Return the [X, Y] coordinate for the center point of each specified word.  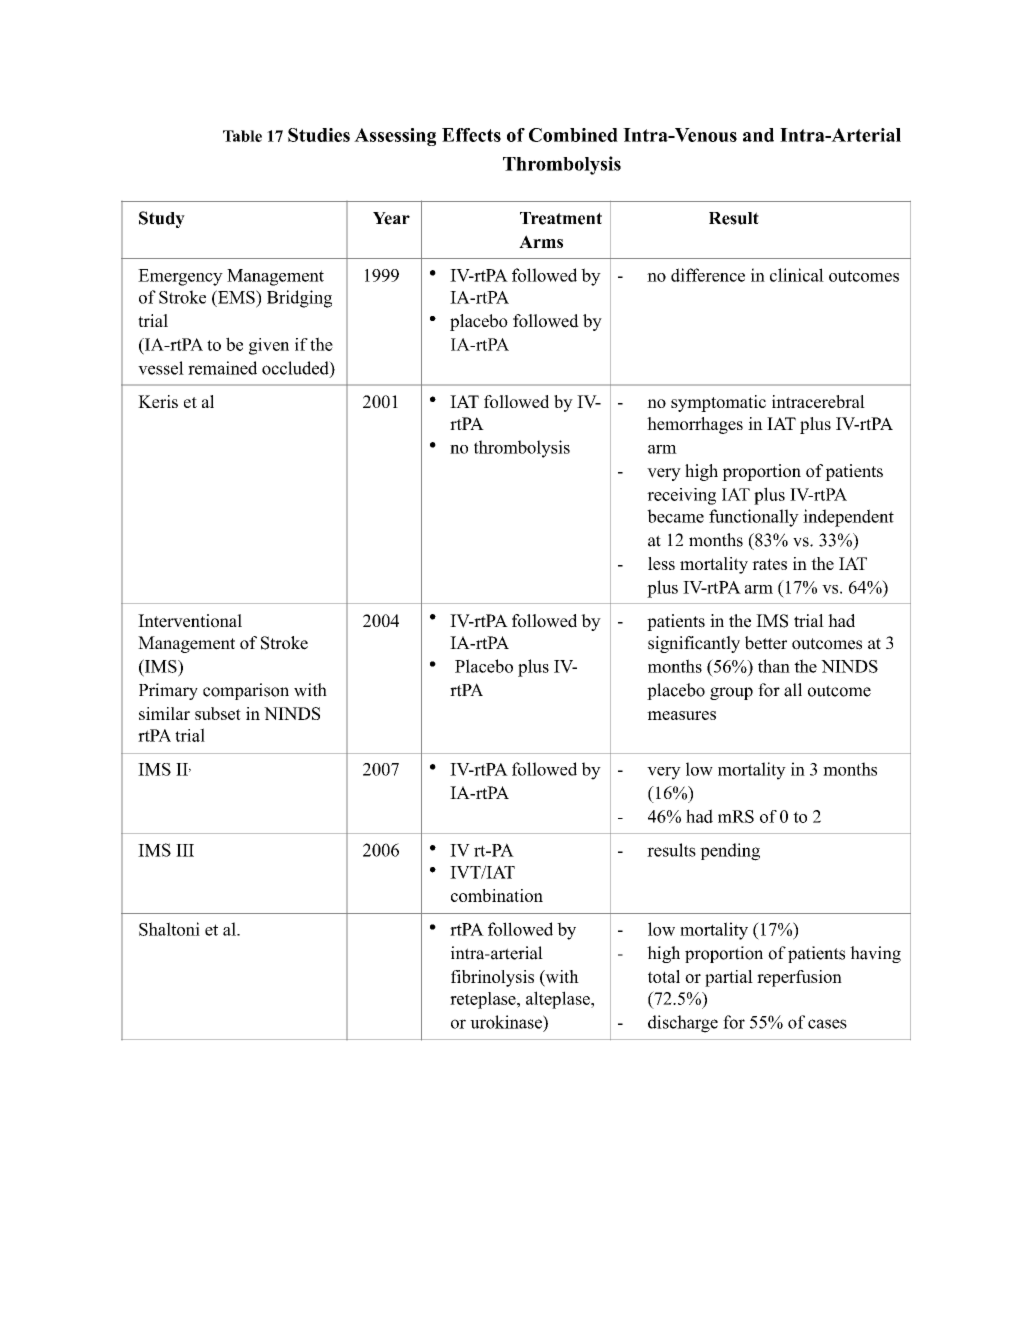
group [731, 693]
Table [242, 136]
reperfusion [799, 978]
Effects [471, 135]
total [664, 976]
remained [222, 368]
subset [218, 713]
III [185, 850]
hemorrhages [695, 425]
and [758, 135]
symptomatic [718, 403]
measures [681, 715]
